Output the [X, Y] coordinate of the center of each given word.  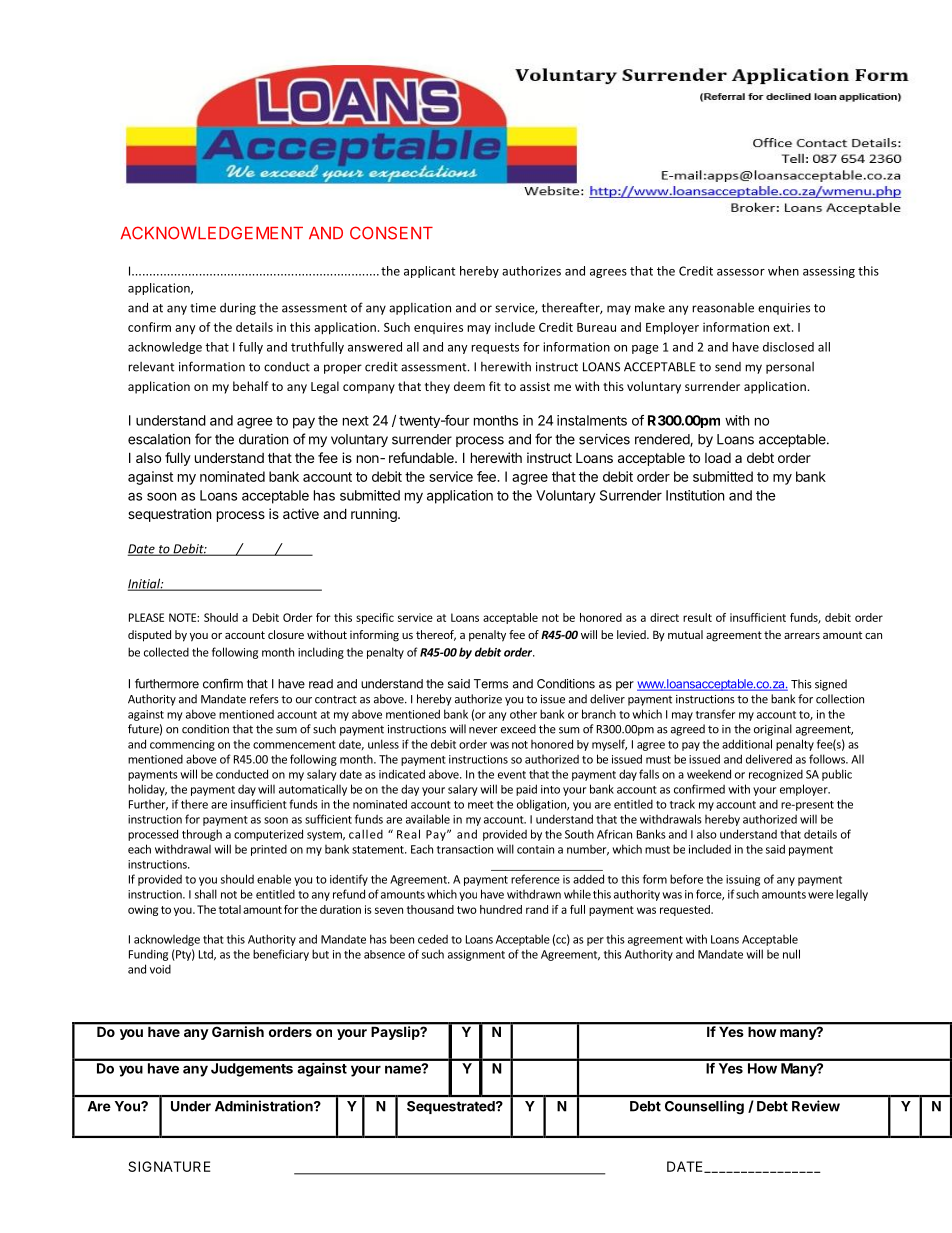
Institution [695, 495]
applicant [429, 272]
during [238, 309]
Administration [265, 1106]
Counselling [704, 1107]
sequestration [169, 515]
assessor [741, 272]
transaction [465, 849]
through [202, 835]
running [375, 515]
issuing [743, 880]
